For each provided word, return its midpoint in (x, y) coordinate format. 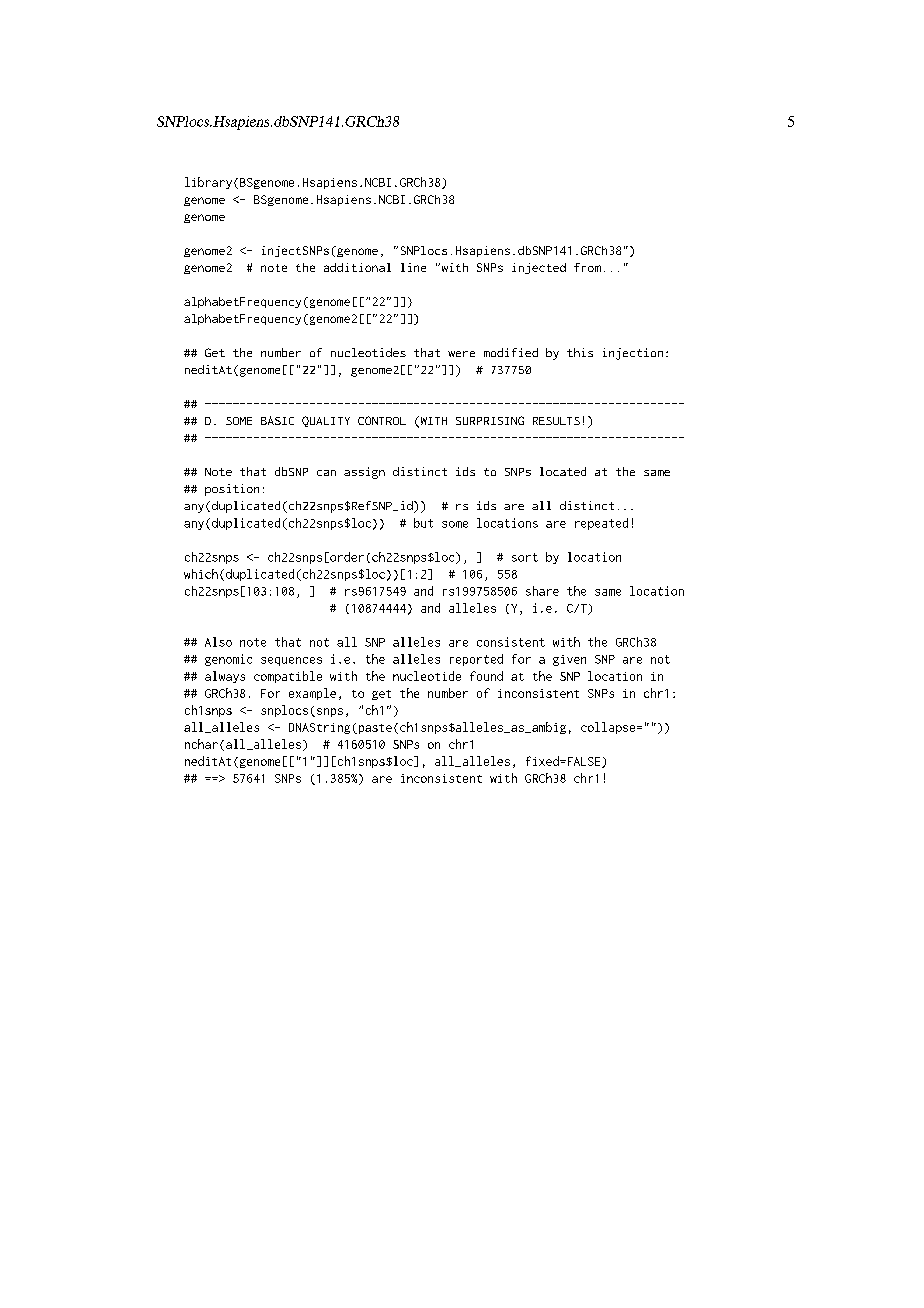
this (580, 352)
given (569, 660)
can (326, 473)
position (232, 490)
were (461, 354)
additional (357, 267)
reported (476, 660)
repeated (601, 524)
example (312, 694)
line (413, 267)
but (423, 523)
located (563, 471)
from (587, 267)
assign (364, 473)
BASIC (277, 420)
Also (218, 642)
